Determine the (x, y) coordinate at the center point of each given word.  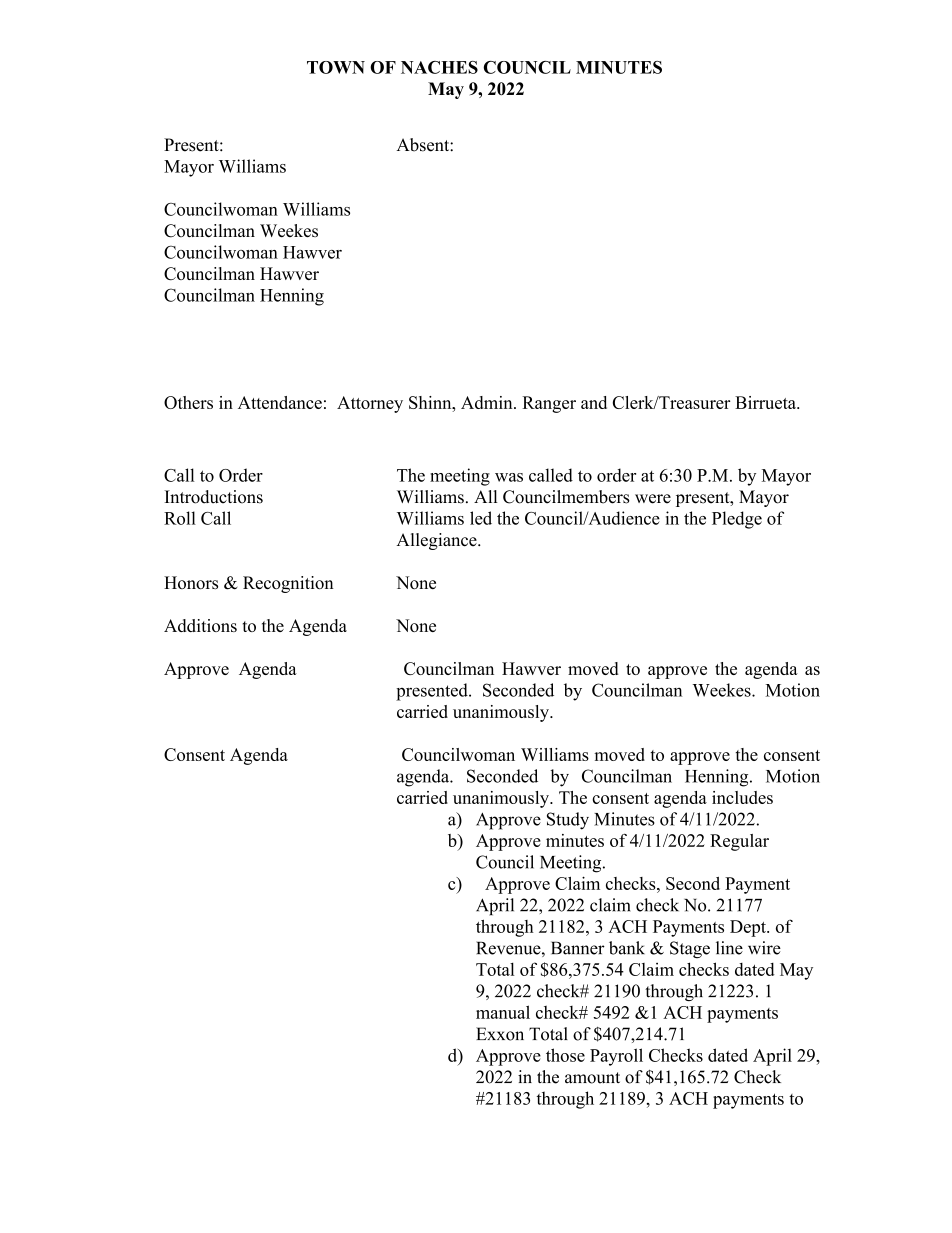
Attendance (280, 402)
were (653, 499)
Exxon (500, 1034)
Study (568, 821)
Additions (200, 625)
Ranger (549, 404)
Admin (488, 402)
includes (742, 797)
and (594, 402)
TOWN (336, 67)
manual (503, 1012)
